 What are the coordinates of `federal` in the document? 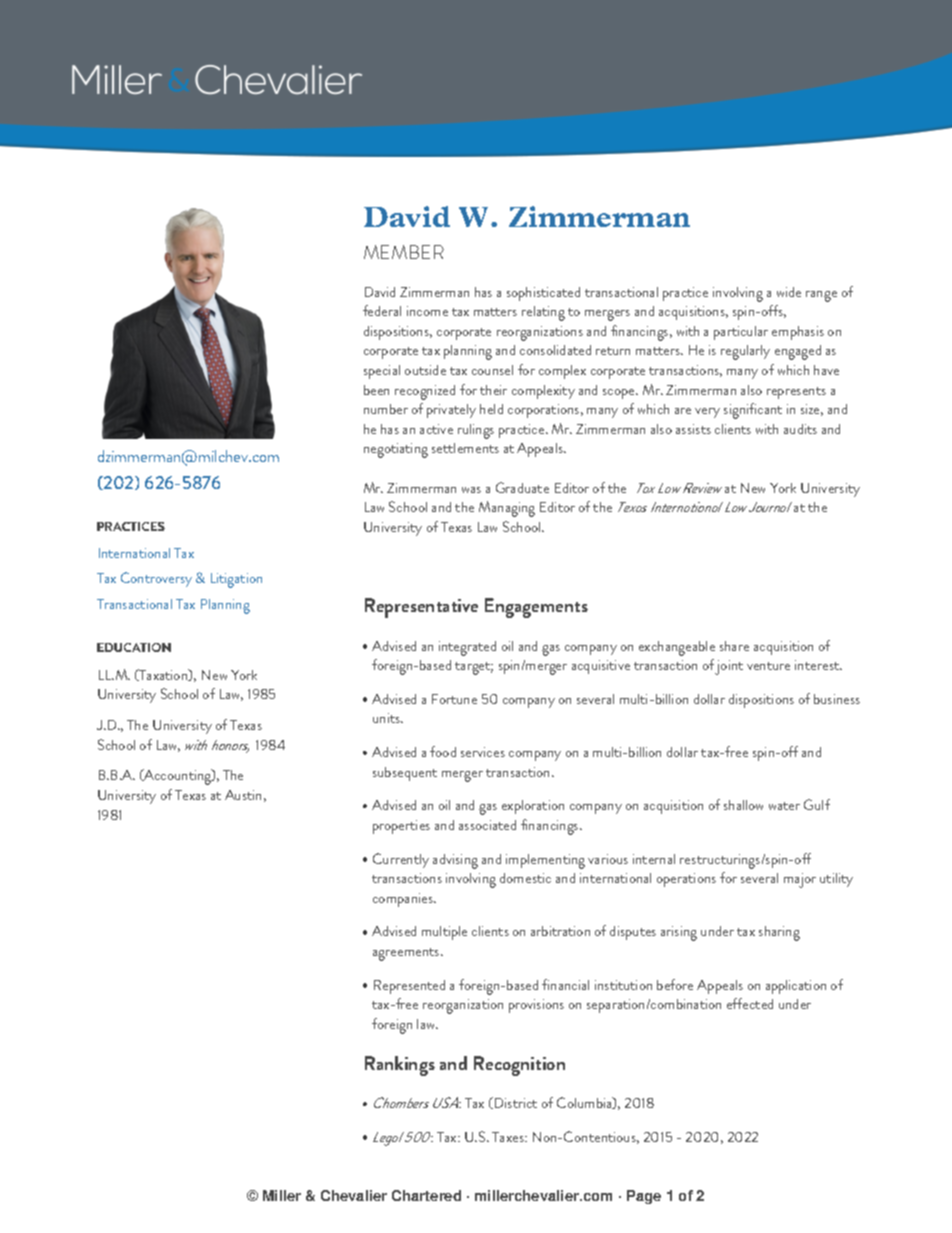 It's located at (382, 310).
